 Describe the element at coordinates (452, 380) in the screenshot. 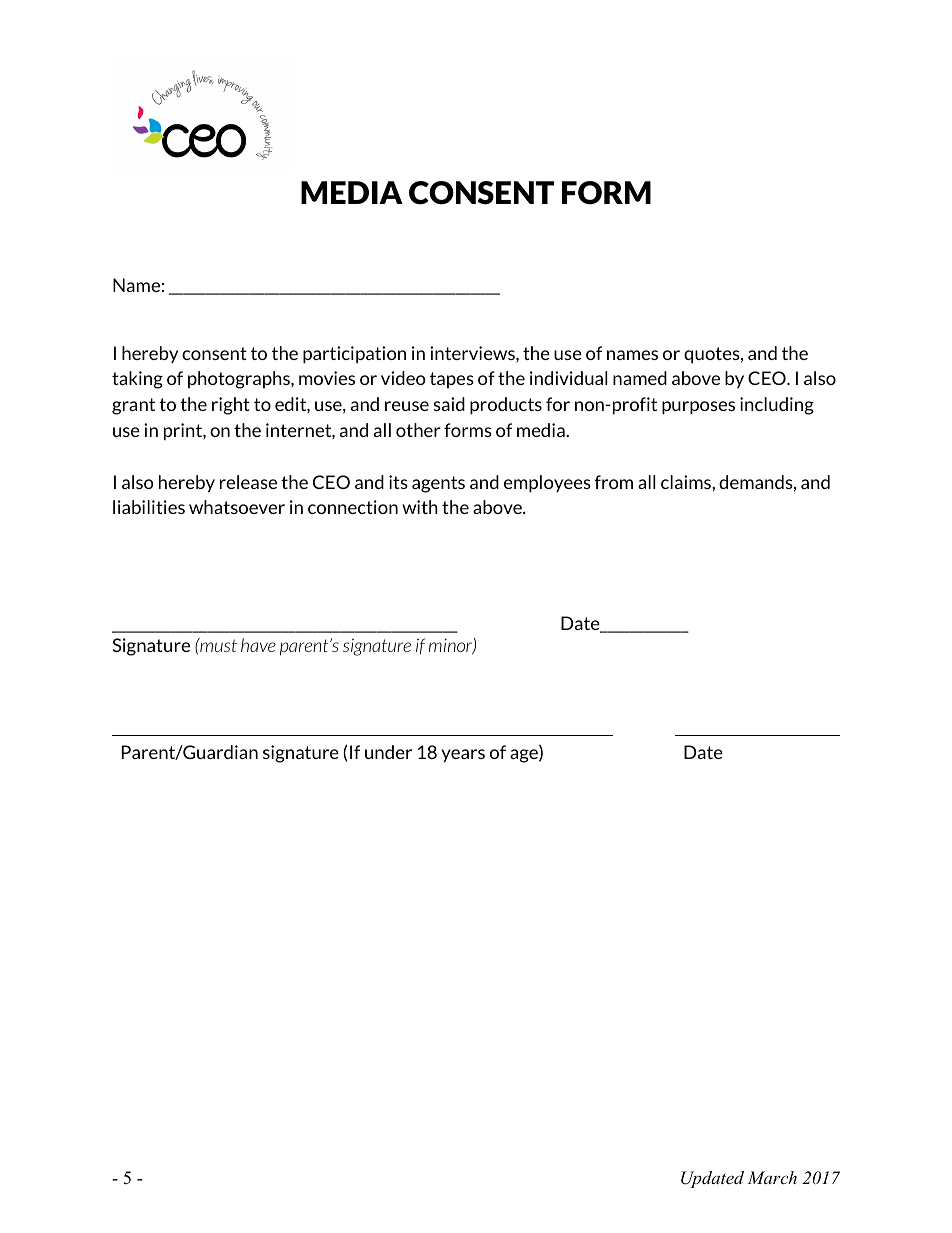

I see `tapes` at that location.
